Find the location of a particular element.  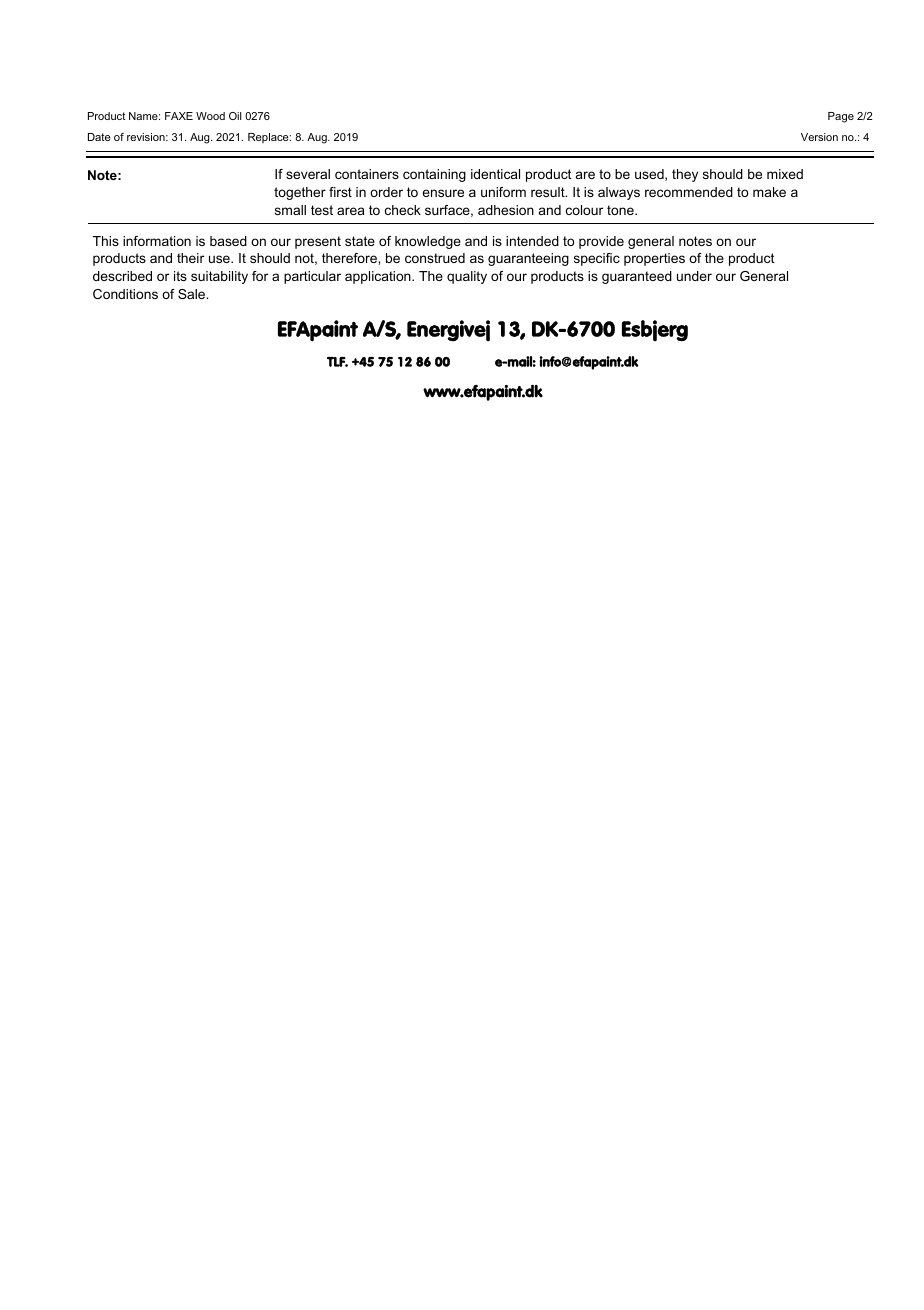

Wood is located at coordinates (210, 116).
